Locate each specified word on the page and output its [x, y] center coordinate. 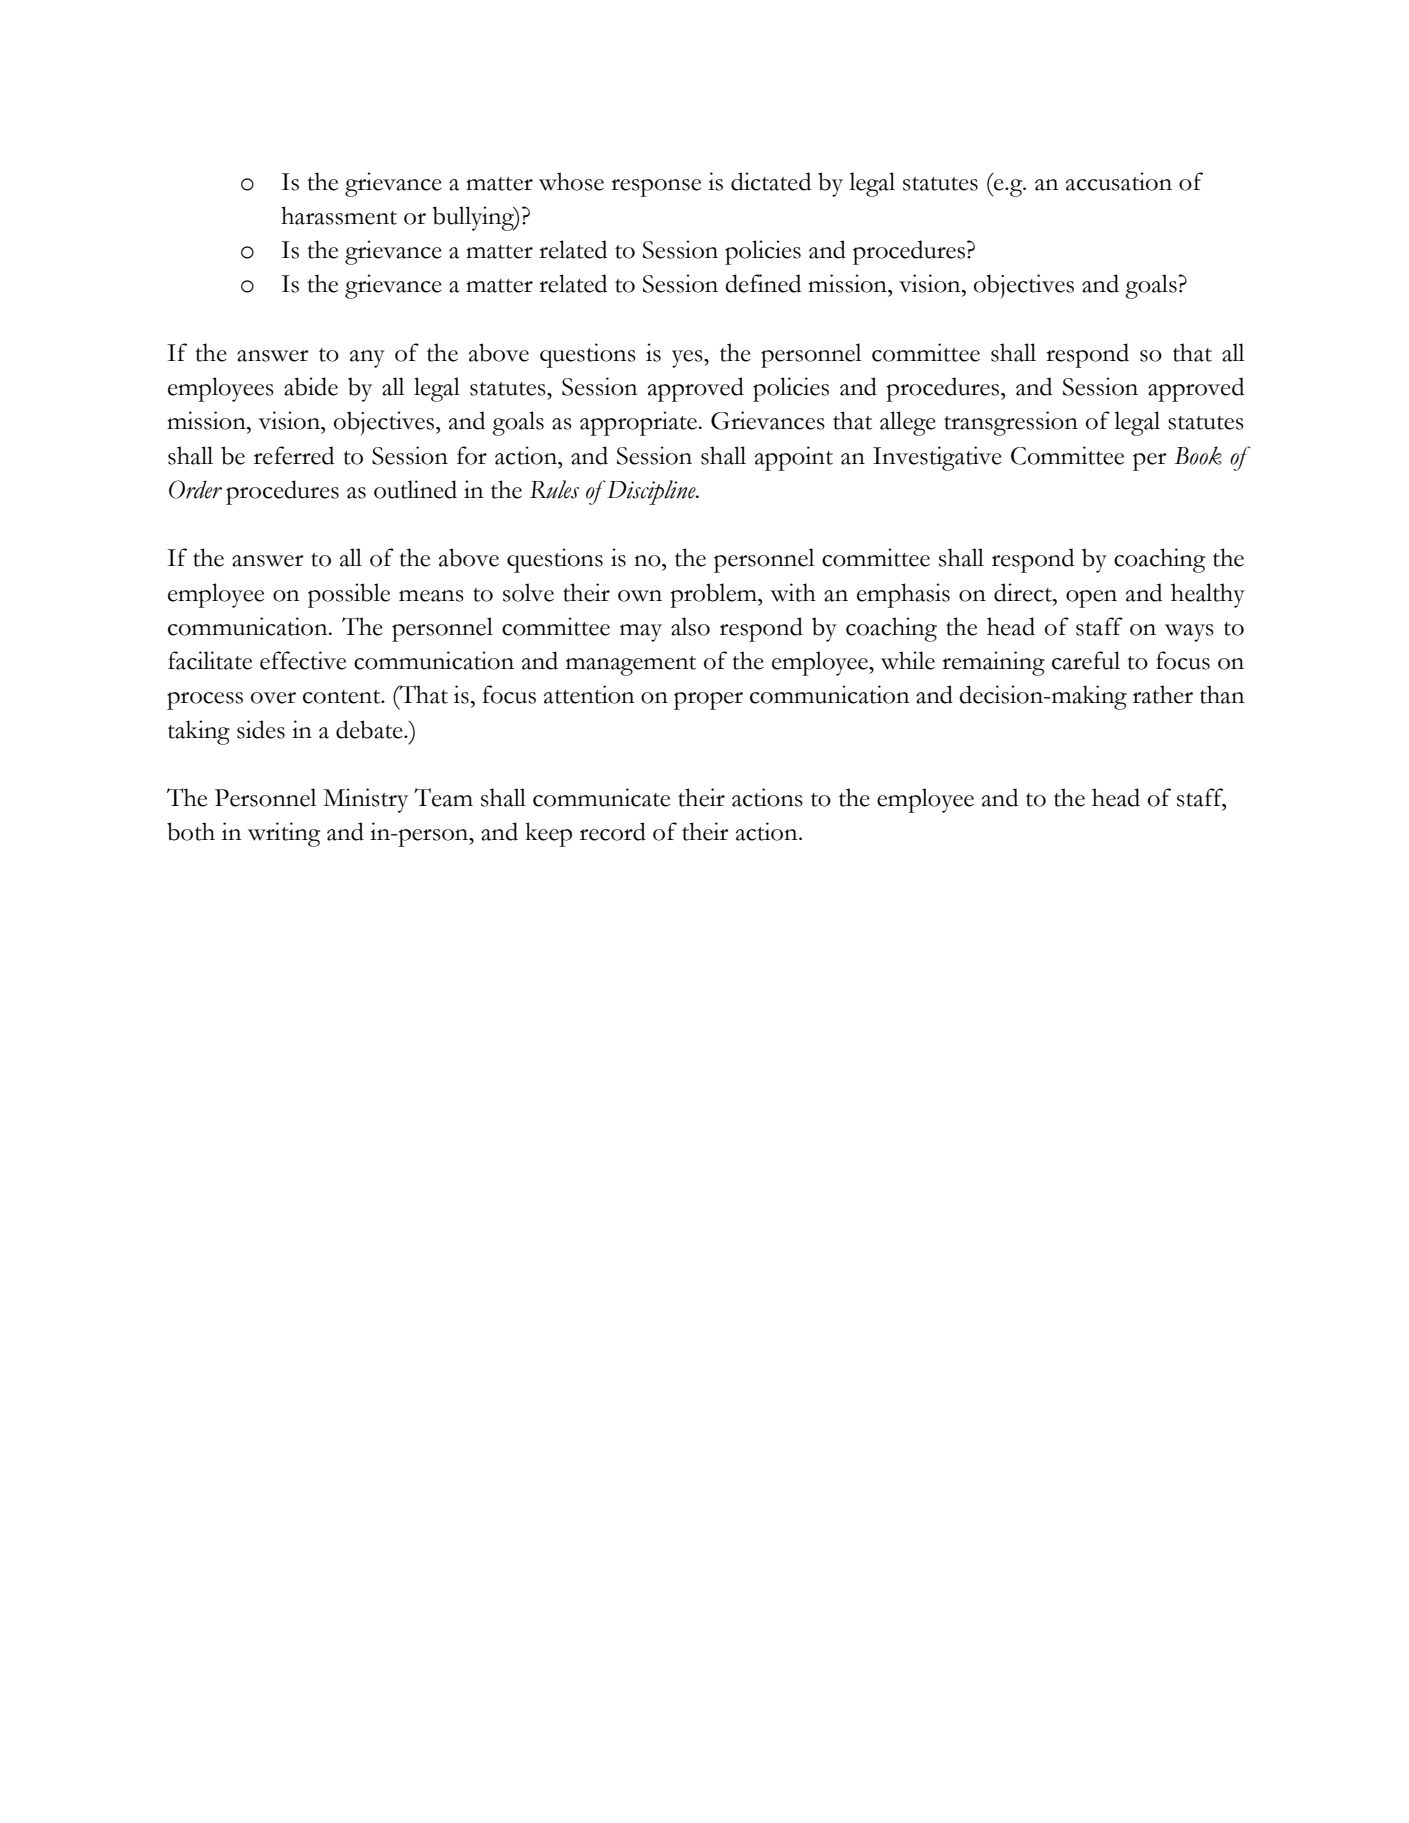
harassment [339, 215]
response [656, 188]
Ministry [365, 800]
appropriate [640, 423]
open [1091, 599]
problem [715, 595]
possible [349, 595]
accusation [1119, 181]
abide [311, 386]
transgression [1011, 423]
